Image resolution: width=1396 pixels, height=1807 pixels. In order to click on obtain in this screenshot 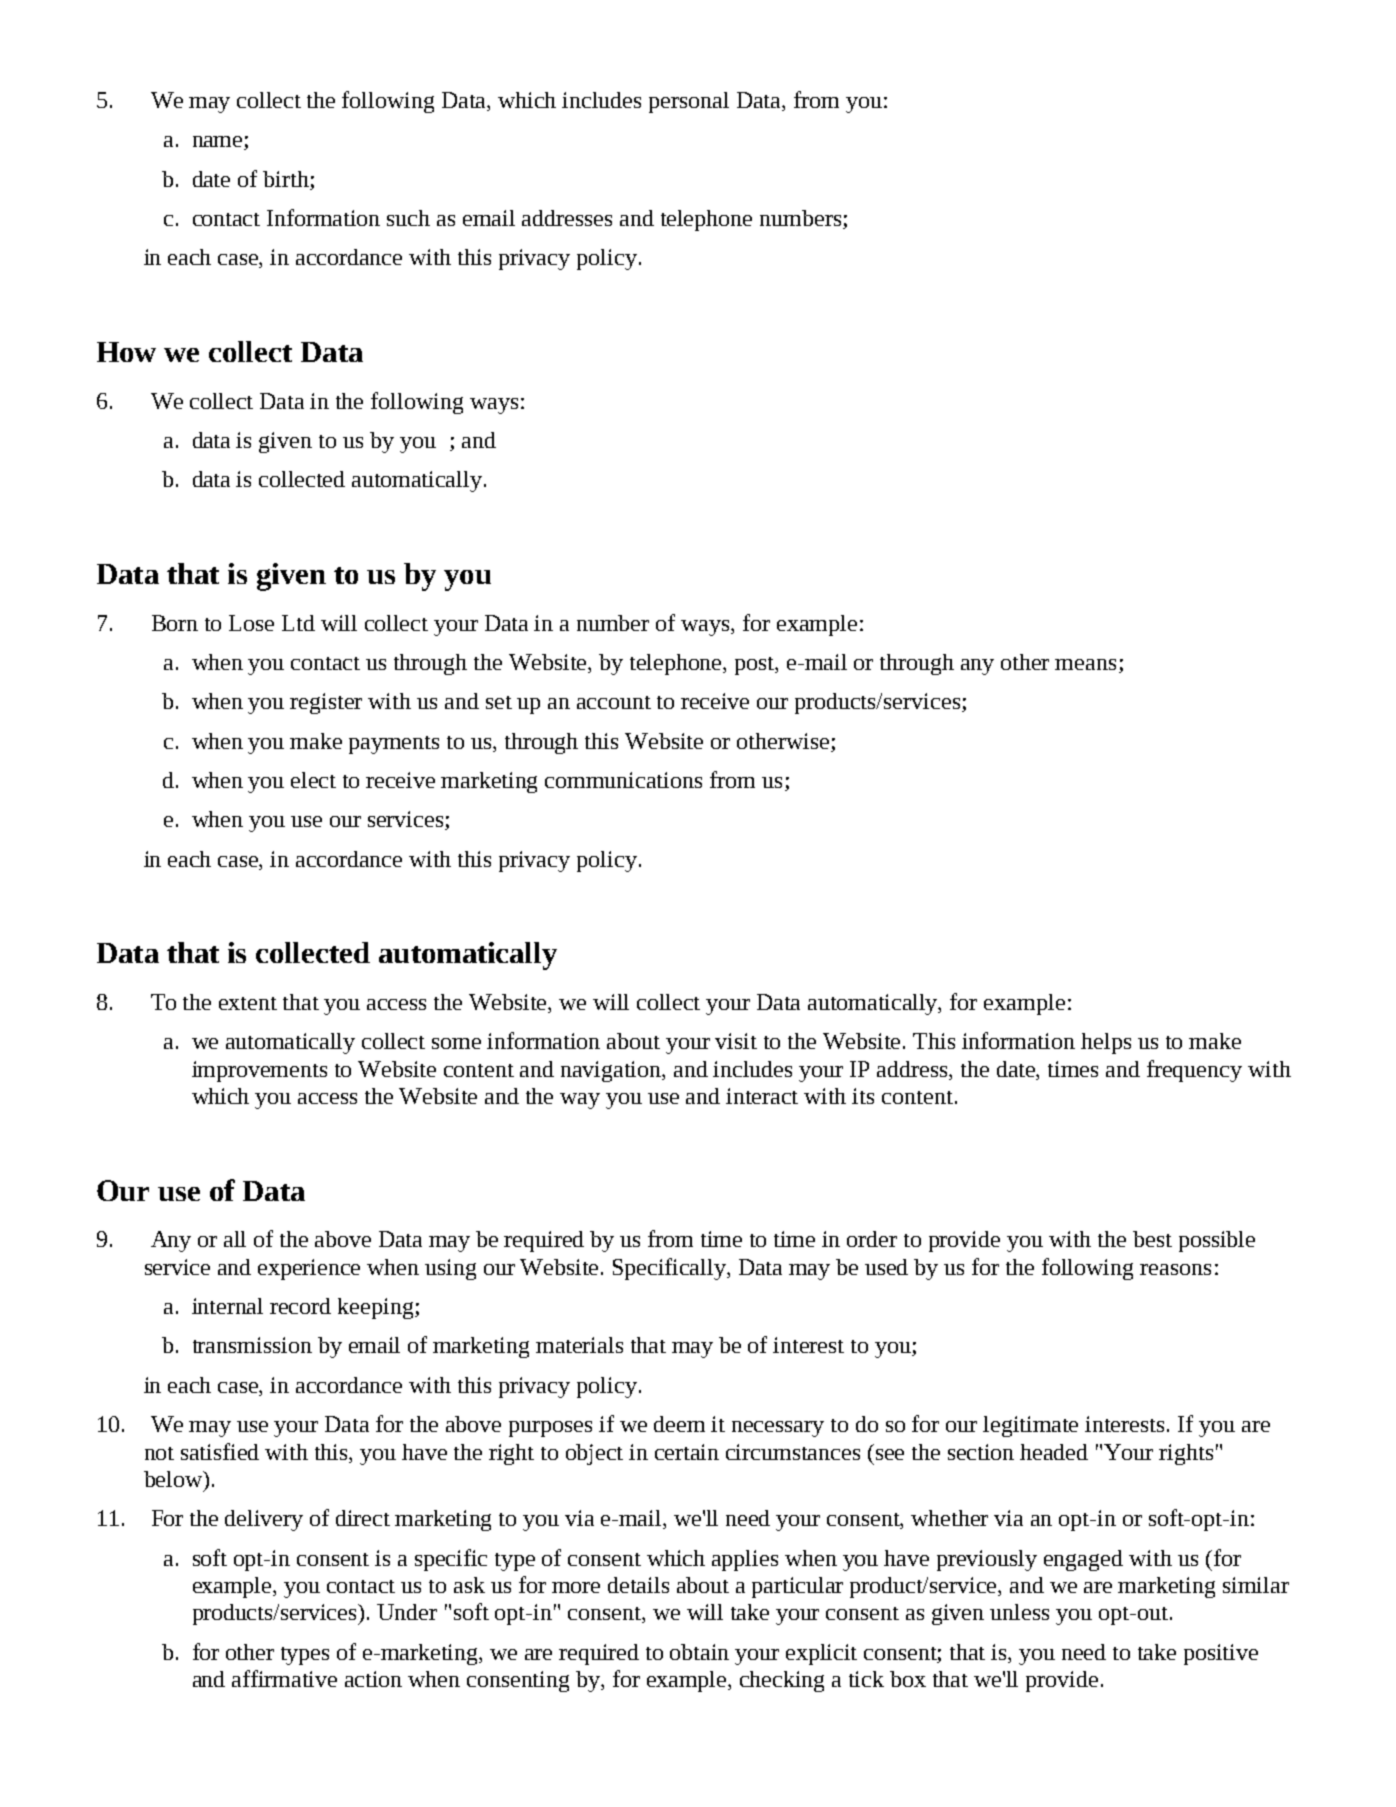, I will do `click(699, 1652)`.
